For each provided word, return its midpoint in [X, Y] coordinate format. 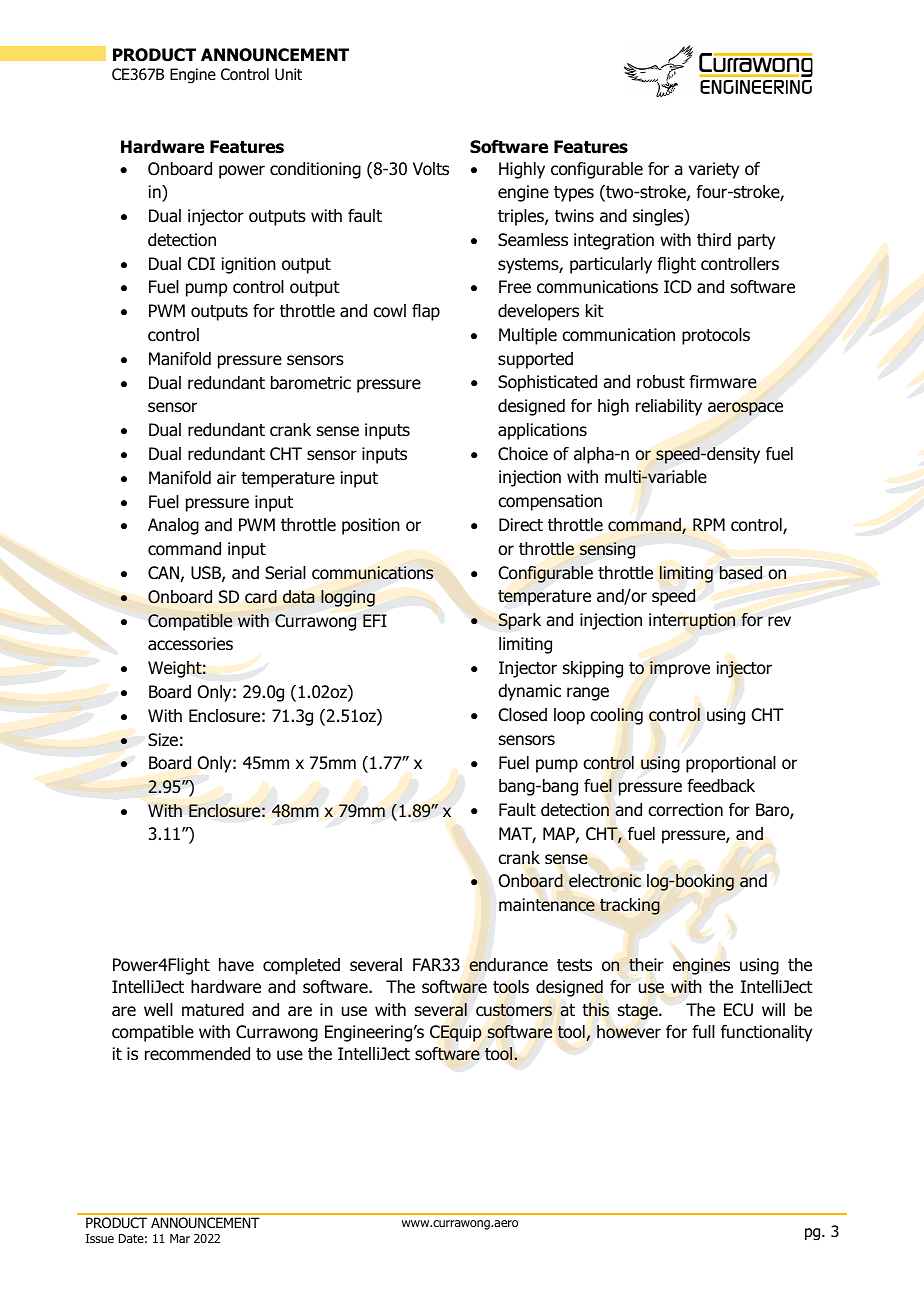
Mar [180, 1238]
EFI [375, 620]
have [236, 965]
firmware [723, 382]
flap [426, 312]
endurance [508, 965]
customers [514, 1010]
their [646, 965]
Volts [431, 169]
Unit [288, 74]
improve [680, 669]
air [226, 478]
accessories [190, 644]
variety [714, 170]
